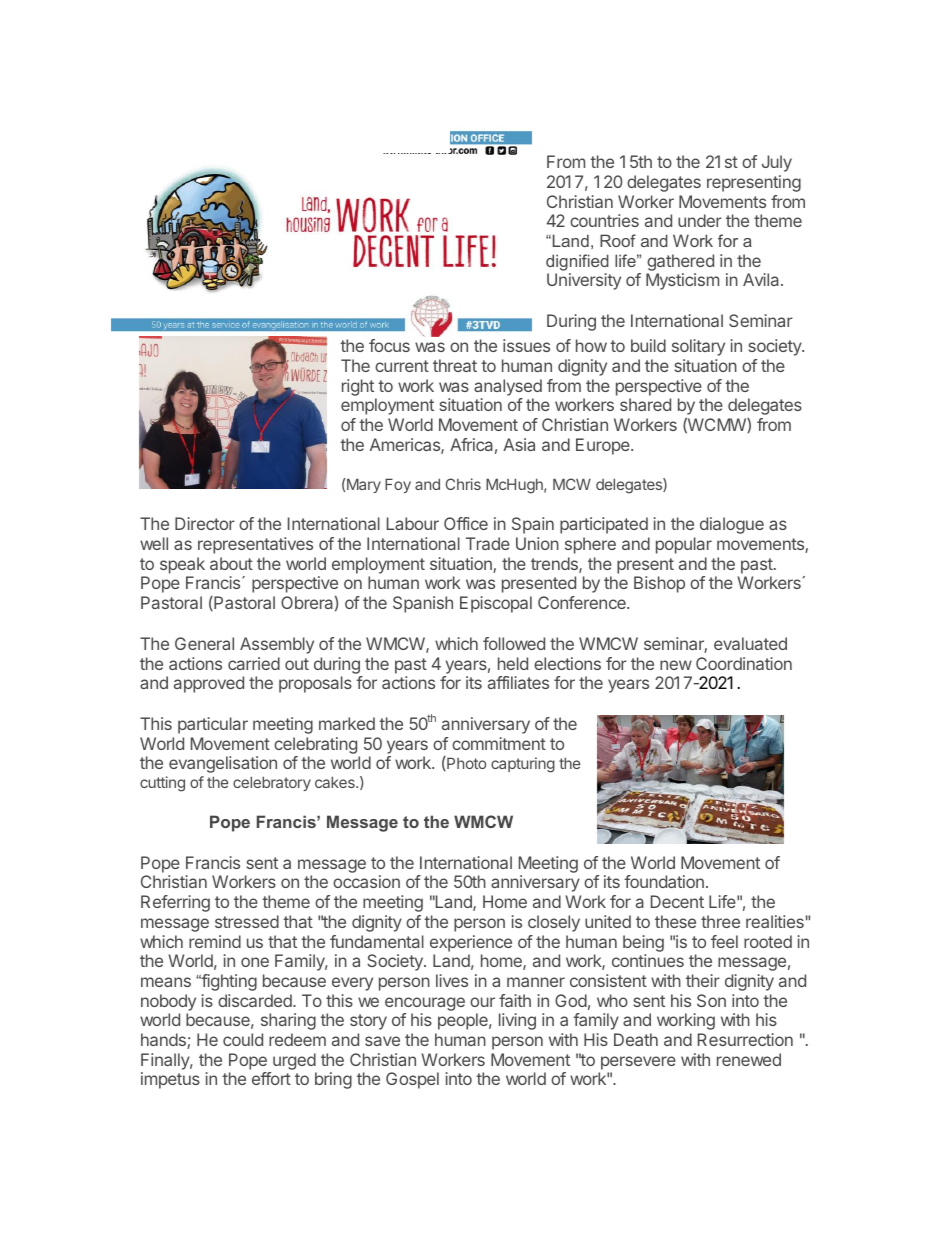  Describe the element at coordinates (750, 643) in the screenshot. I see `evaluated` at that location.
